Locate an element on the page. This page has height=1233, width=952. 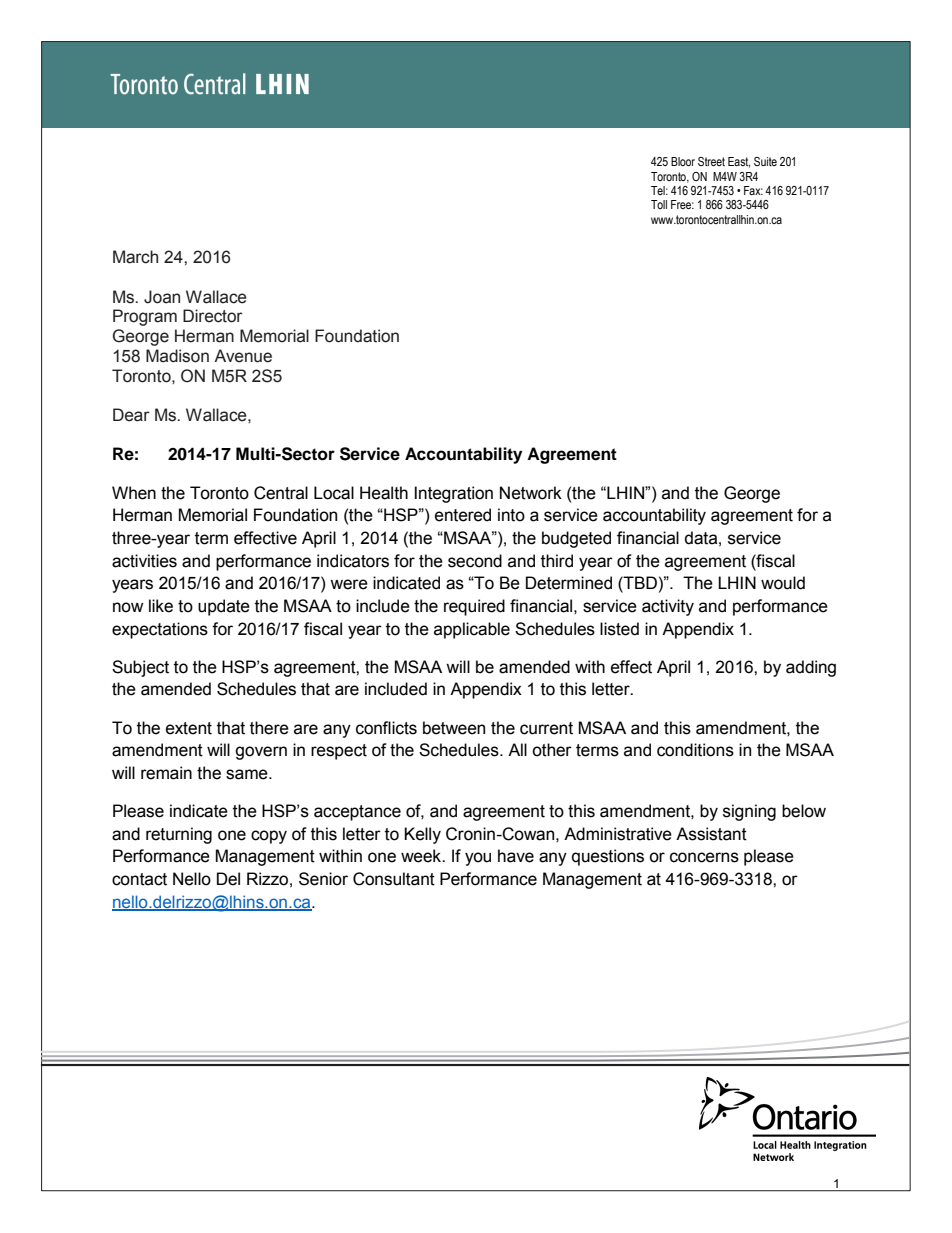
Toll is located at coordinates (659, 204).
